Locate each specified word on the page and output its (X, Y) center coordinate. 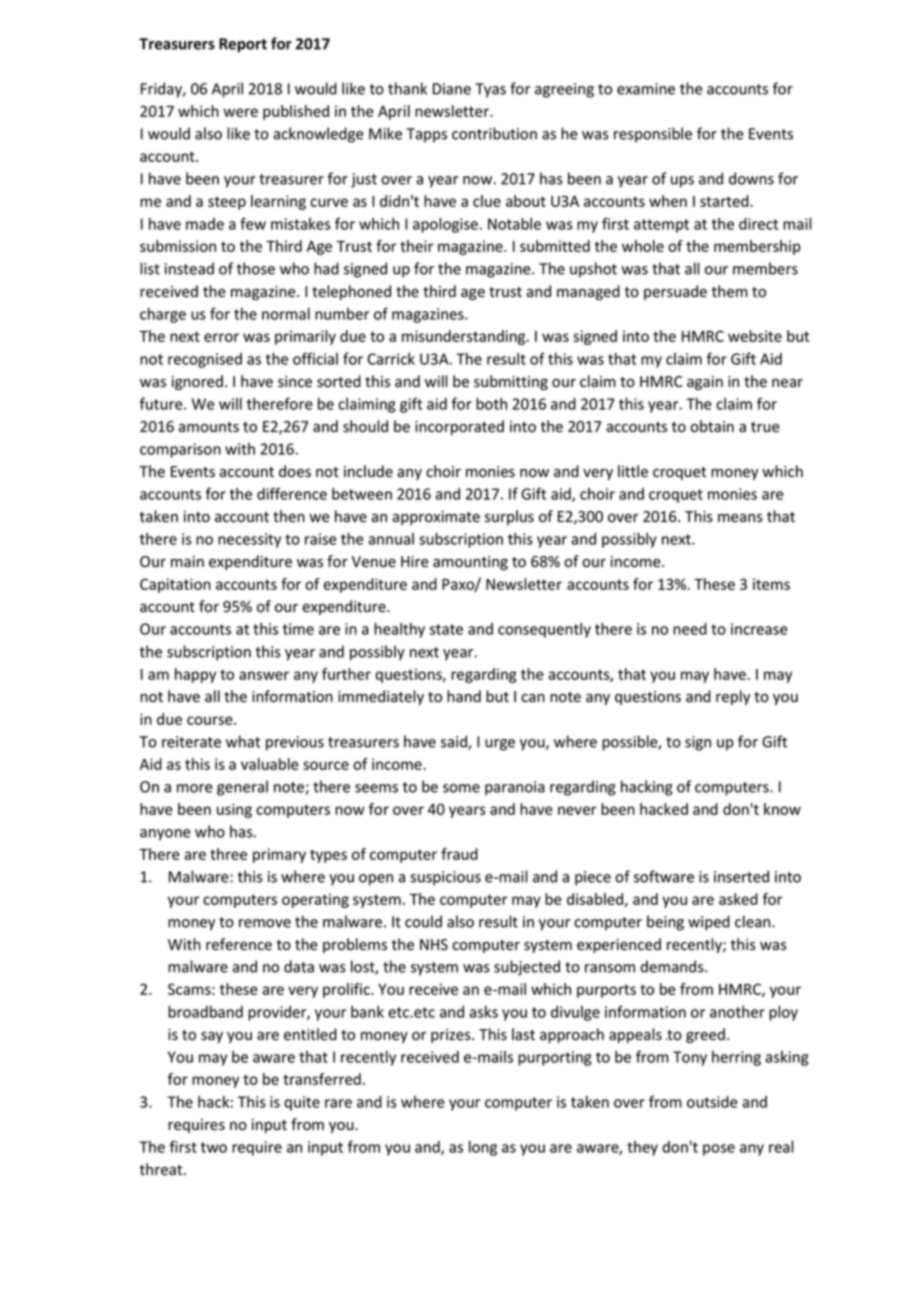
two (214, 1147)
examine (646, 89)
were (240, 112)
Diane (452, 89)
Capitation (175, 585)
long (483, 1148)
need (690, 629)
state (446, 629)
